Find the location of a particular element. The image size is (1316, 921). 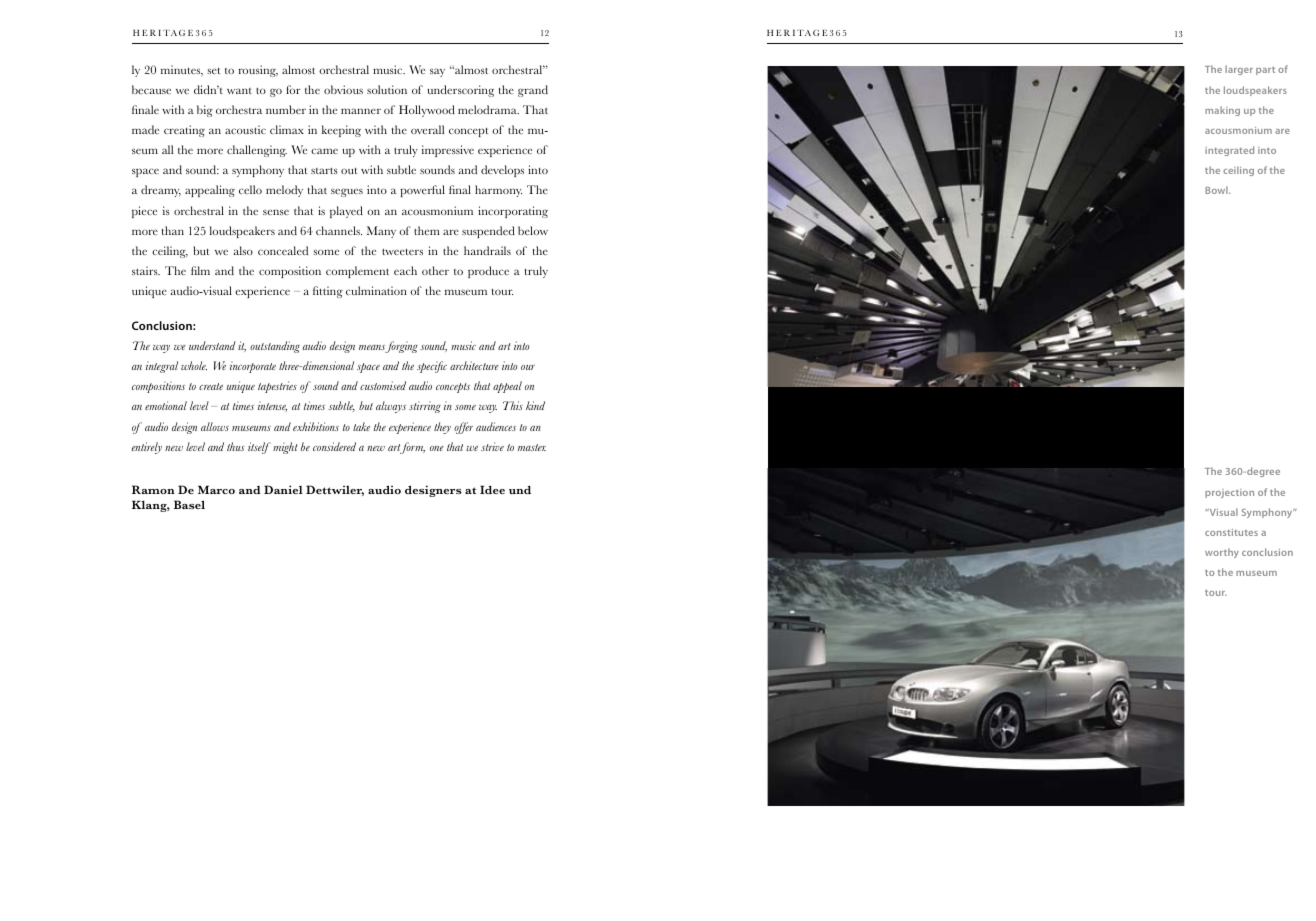

produce is located at coordinates (488, 272).
